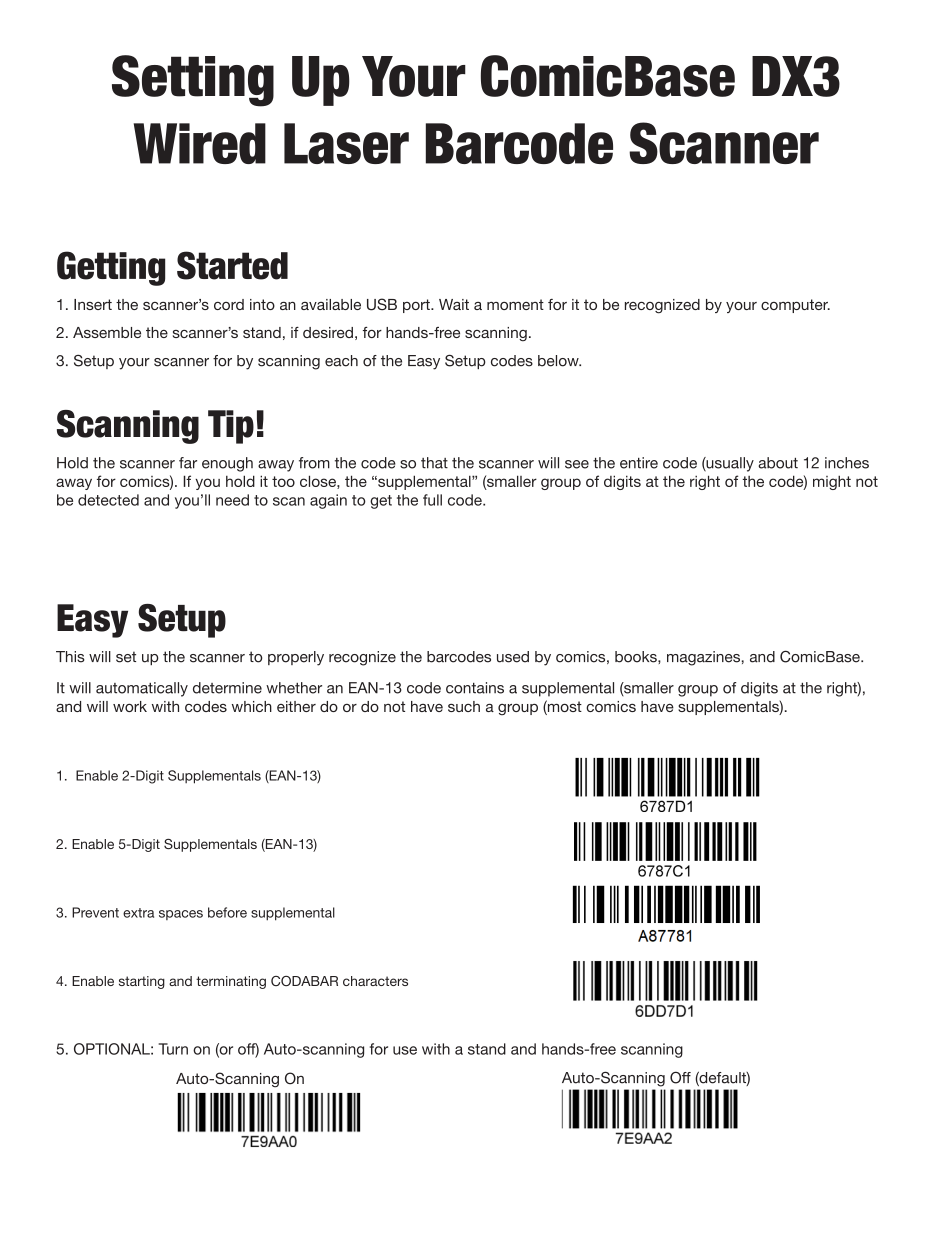 This image has height=1233, width=952. What do you see at coordinates (173, 1049) in the image?
I see `Turn` at bounding box center [173, 1049].
